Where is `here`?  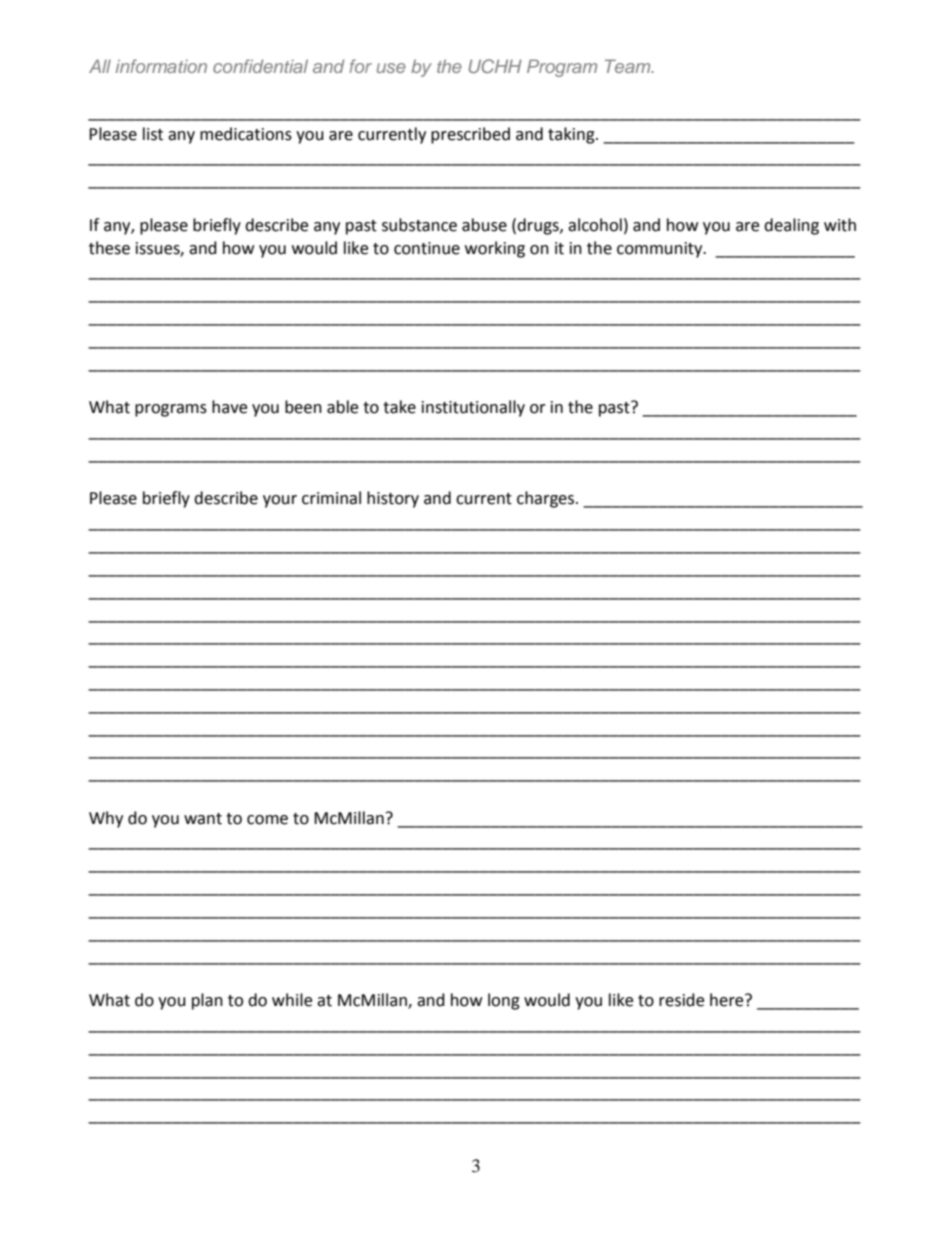 here is located at coordinates (728, 1000).
